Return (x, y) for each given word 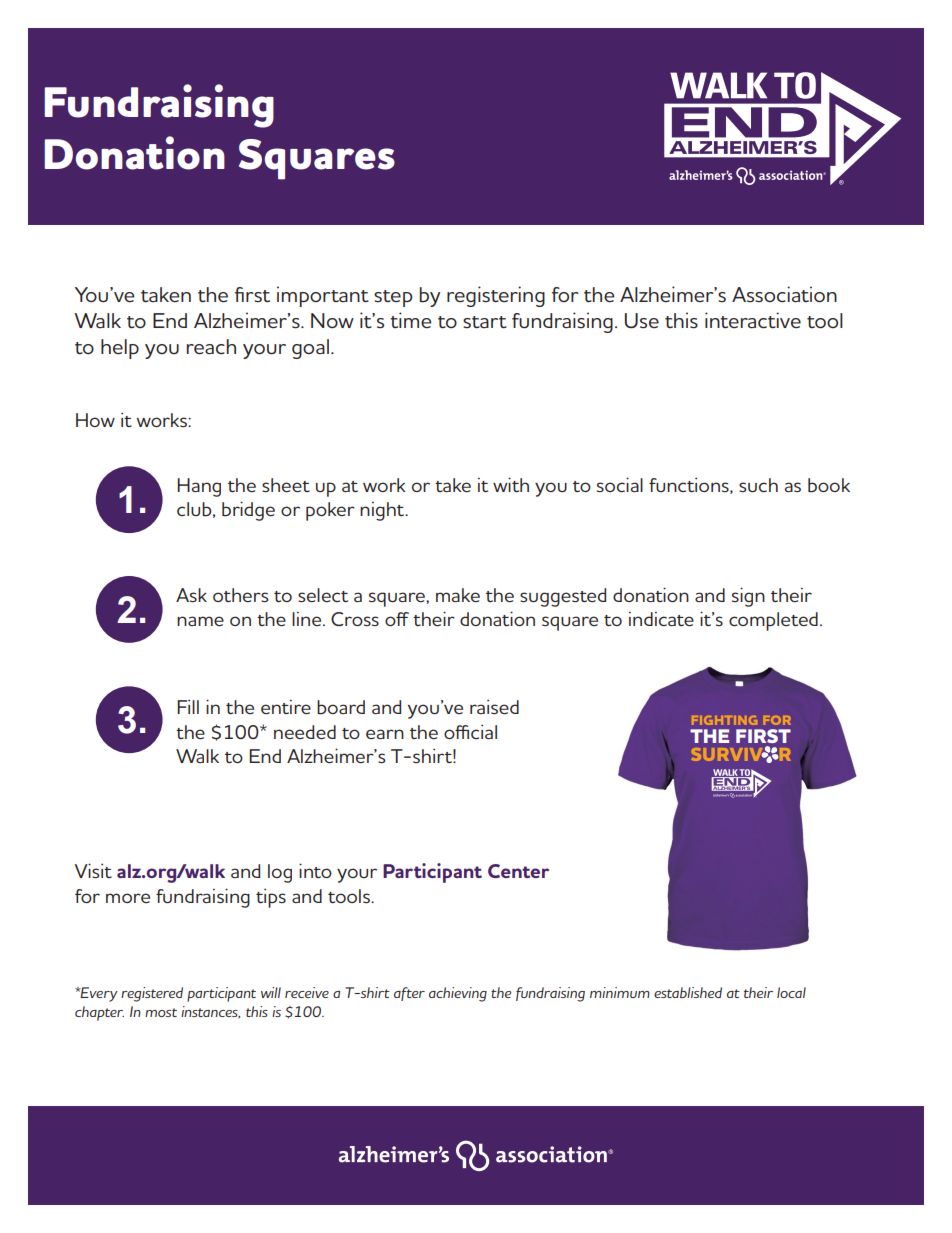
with (511, 484)
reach (211, 347)
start (485, 322)
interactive (753, 320)
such (758, 485)
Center (518, 871)
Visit (93, 870)
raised (494, 706)
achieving (458, 994)
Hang (199, 487)
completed (773, 621)
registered (152, 994)
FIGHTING (725, 720)
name (200, 621)
